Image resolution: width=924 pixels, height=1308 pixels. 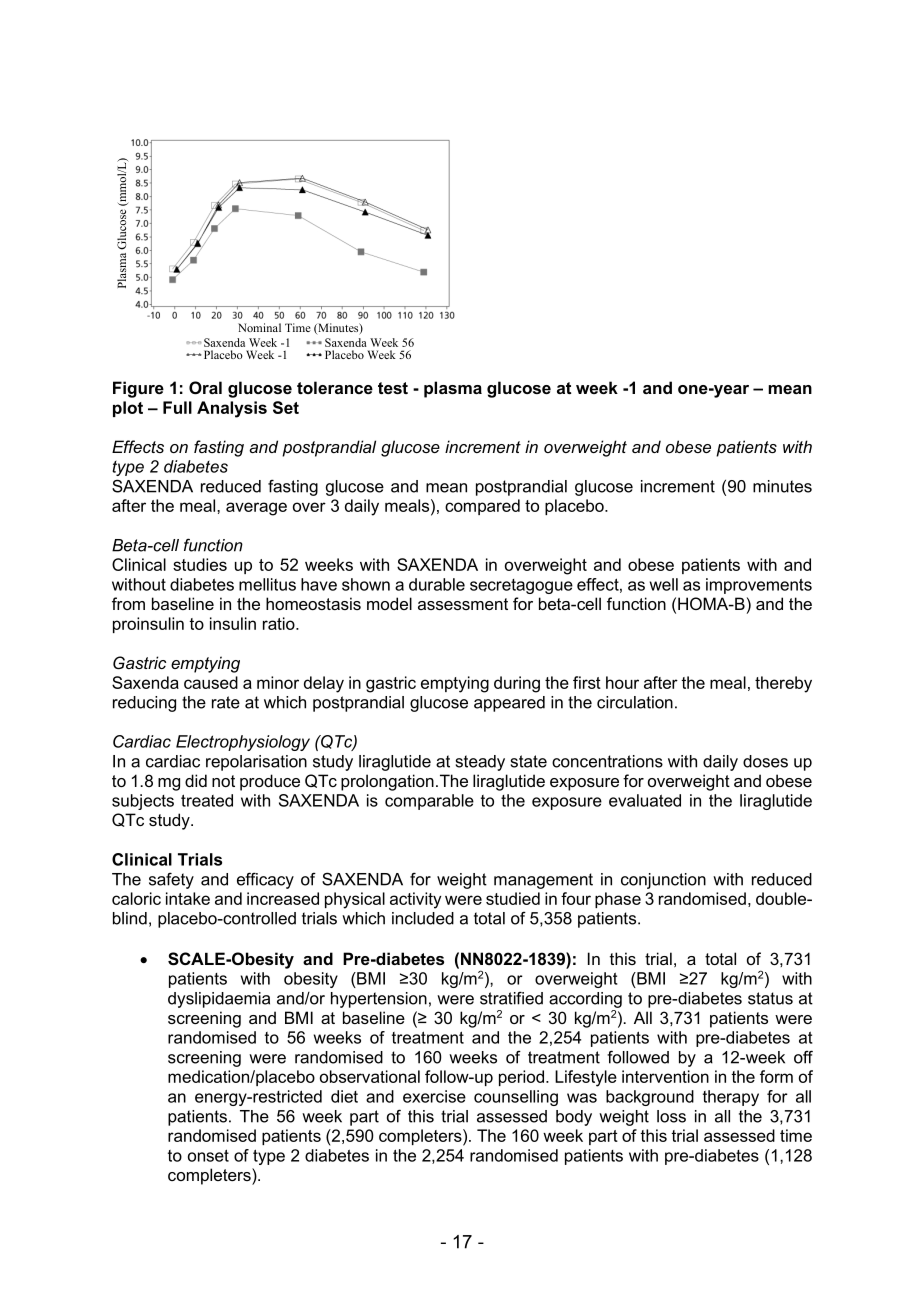 I want to click on test, so click(x=393, y=388).
